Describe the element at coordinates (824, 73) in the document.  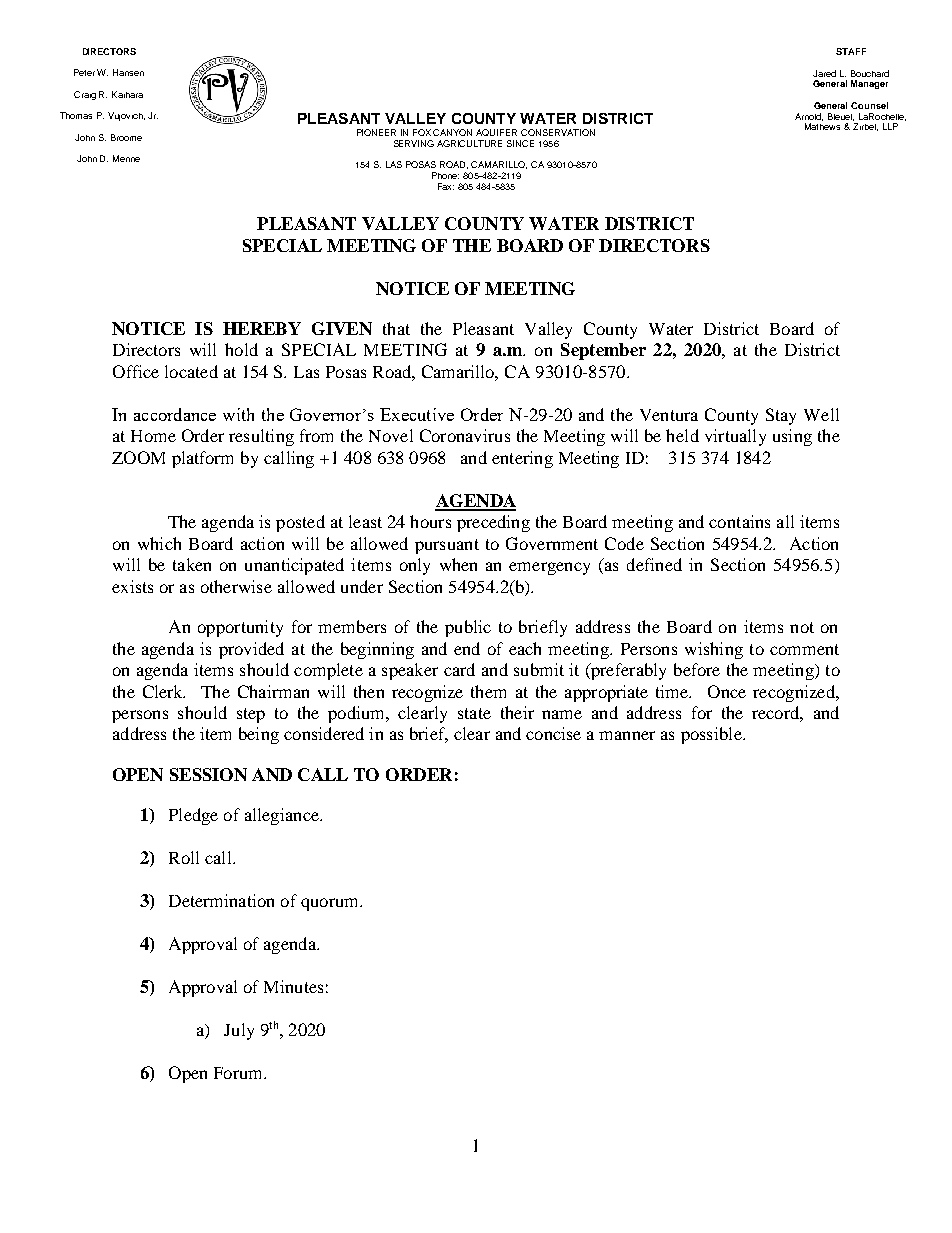
I see `Jared` at that location.
